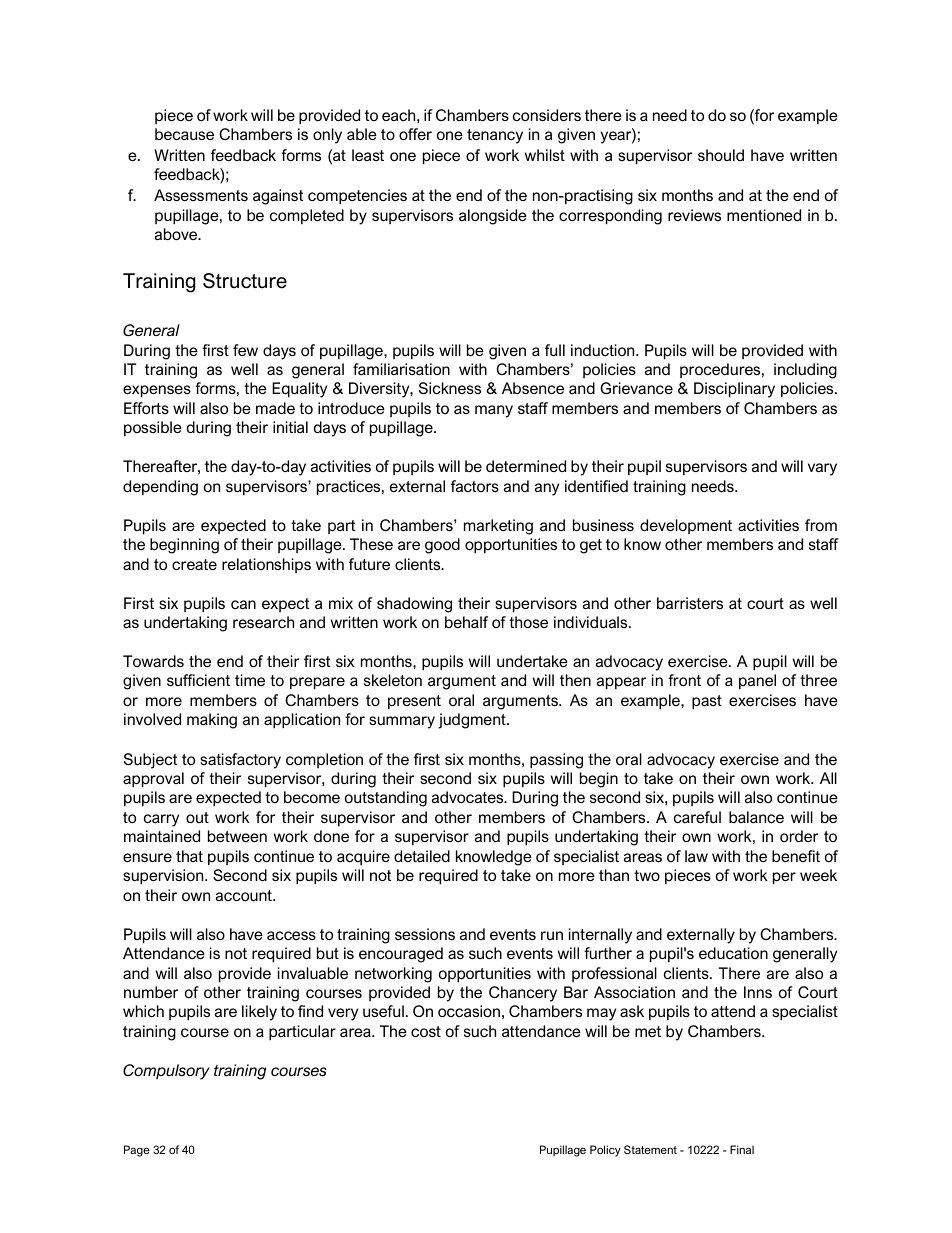 The width and height of the screenshot is (952, 1233). Describe the element at coordinates (495, 136) in the screenshot. I see `tenancy` at that location.
